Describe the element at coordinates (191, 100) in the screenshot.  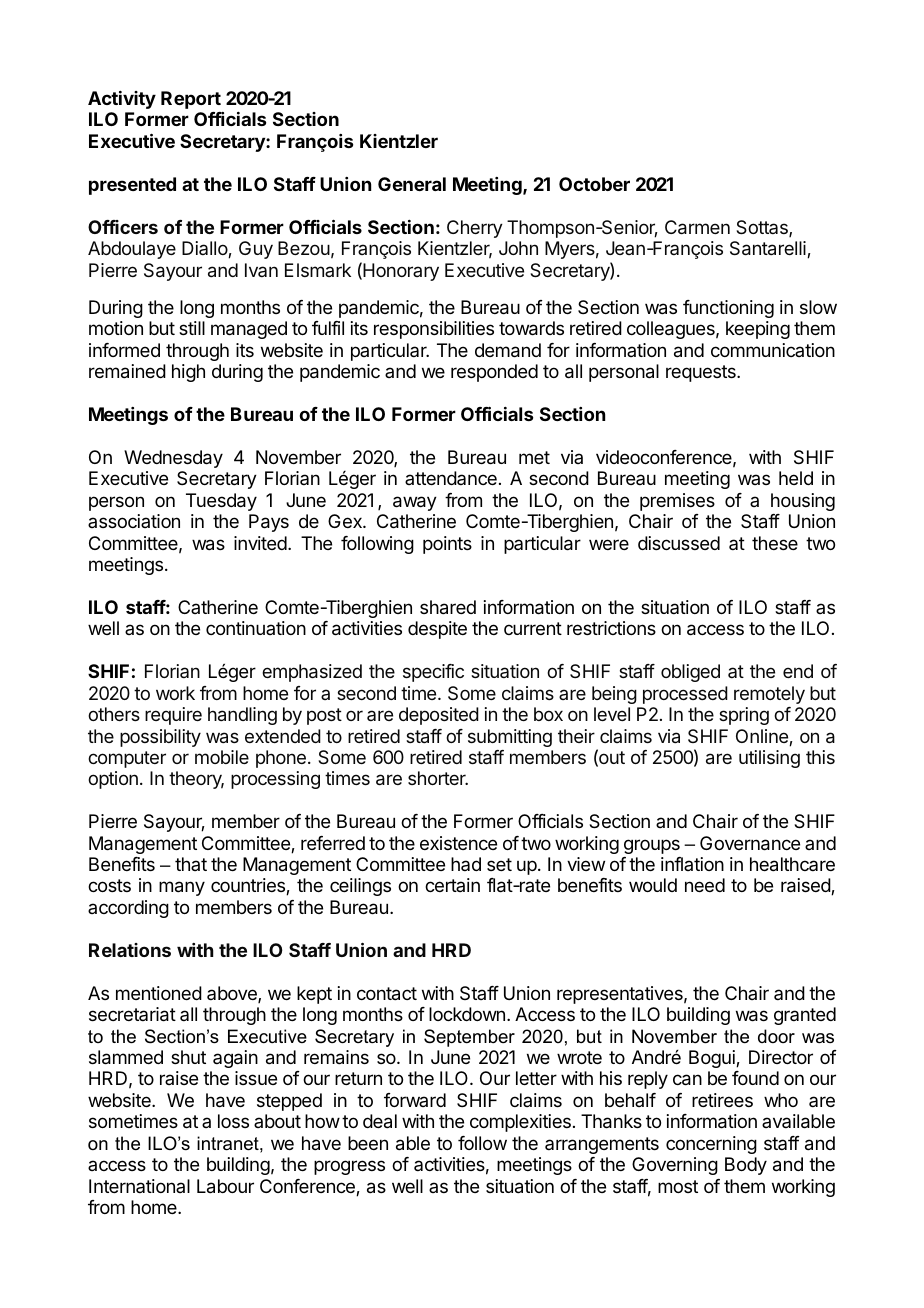
I see `Report` at that location.
